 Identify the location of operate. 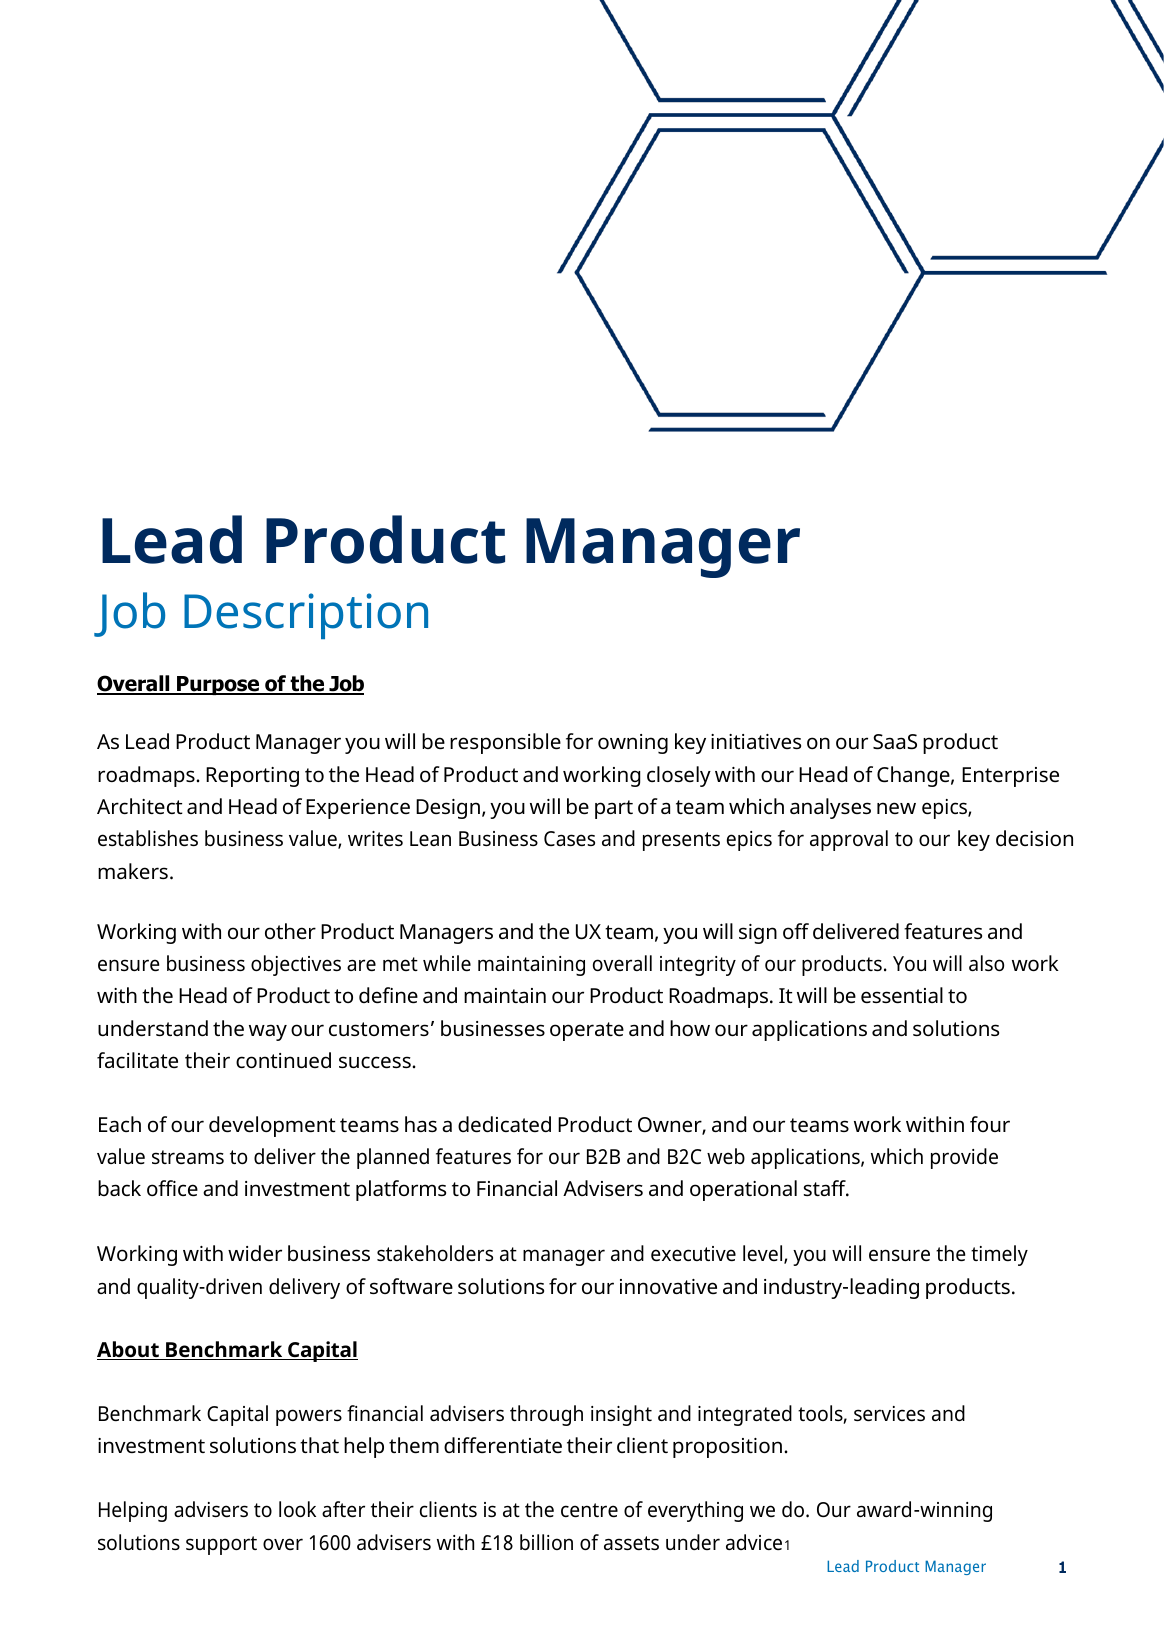
(587, 1031).
